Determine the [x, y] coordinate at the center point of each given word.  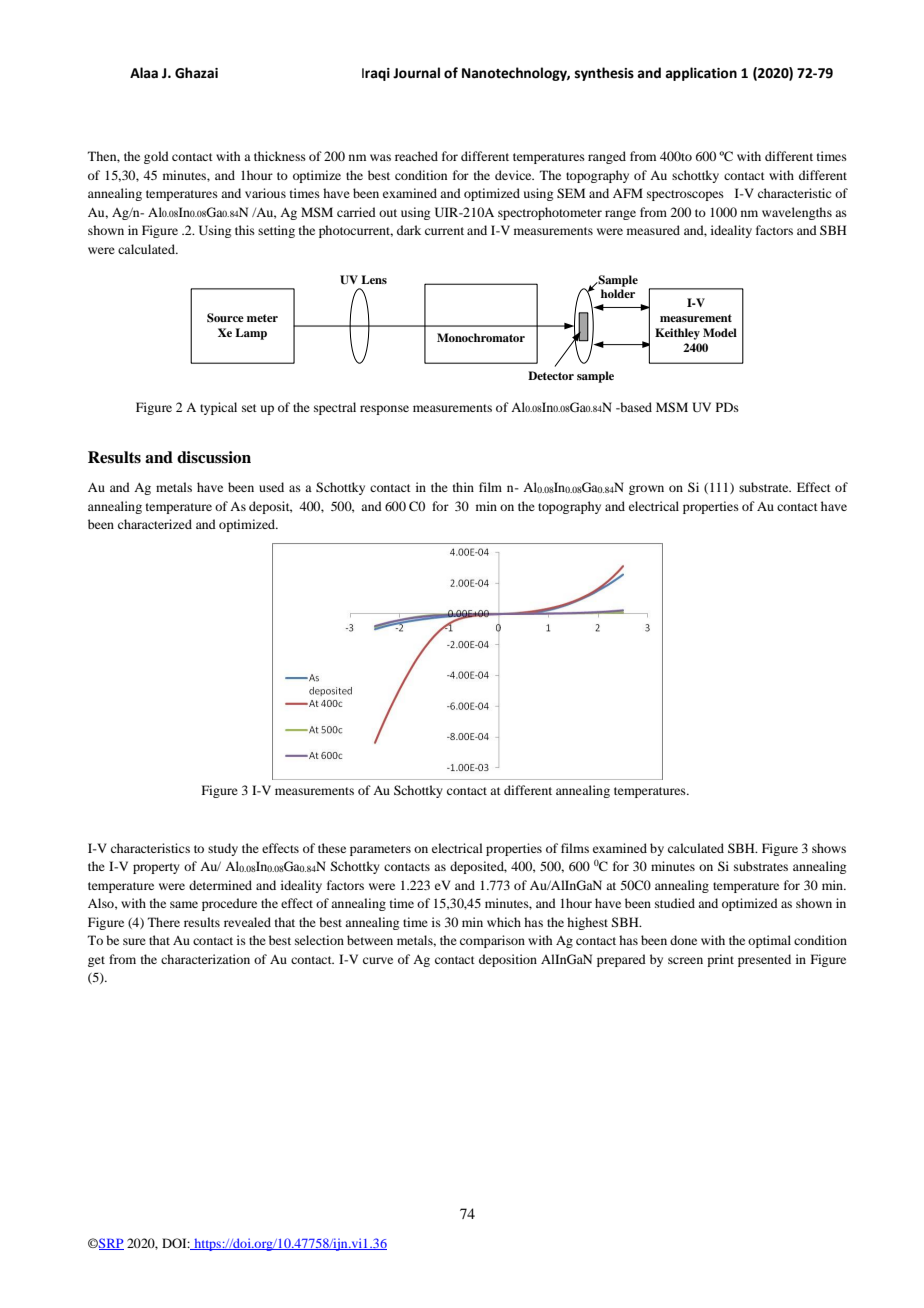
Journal [416, 73]
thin [463, 487]
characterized [155, 524]
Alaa [144, 73]
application [701, 74]
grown [646, 490]
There [164, 922]
